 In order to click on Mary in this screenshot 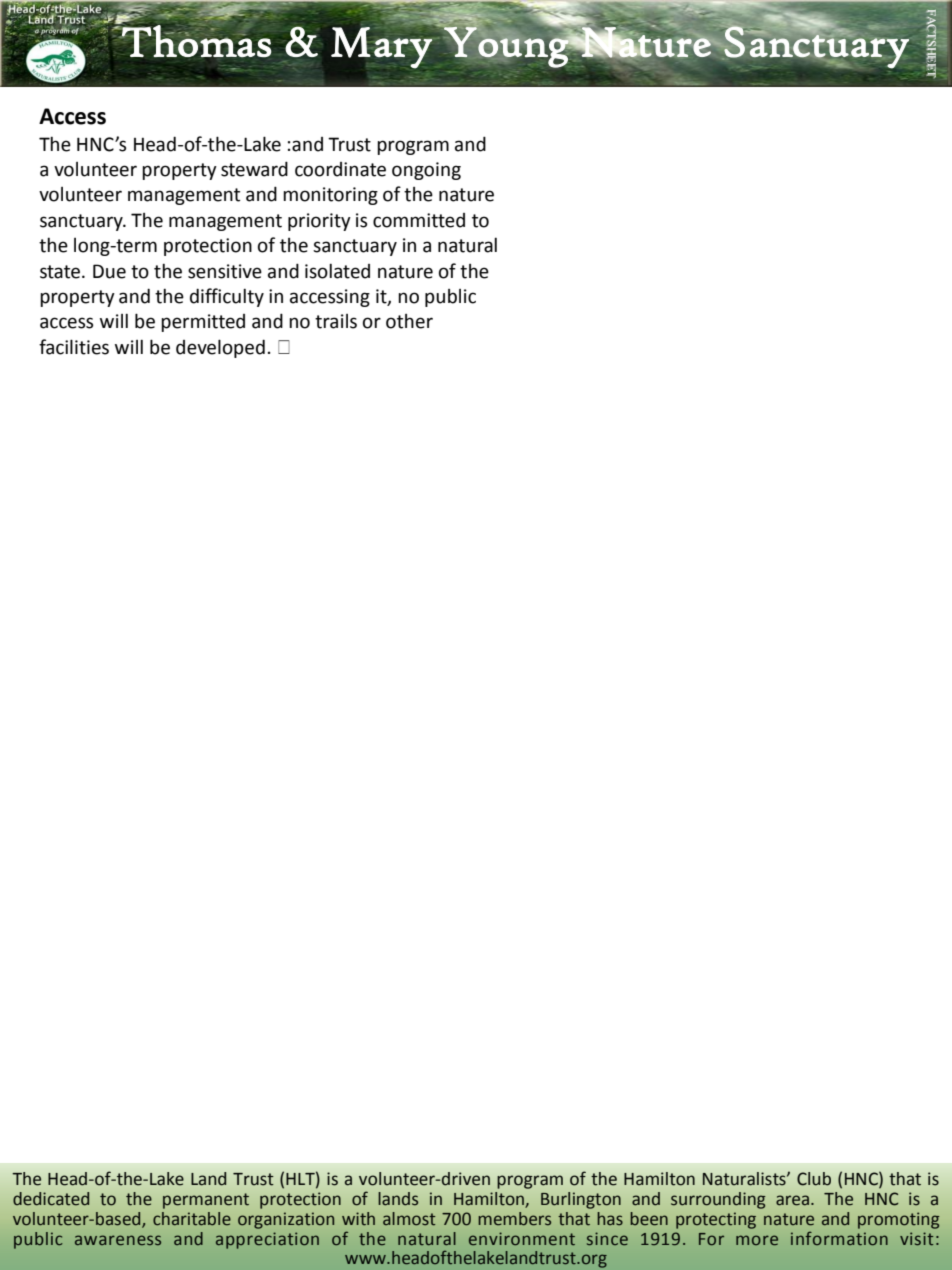, I will do `click(382, 47)`.
